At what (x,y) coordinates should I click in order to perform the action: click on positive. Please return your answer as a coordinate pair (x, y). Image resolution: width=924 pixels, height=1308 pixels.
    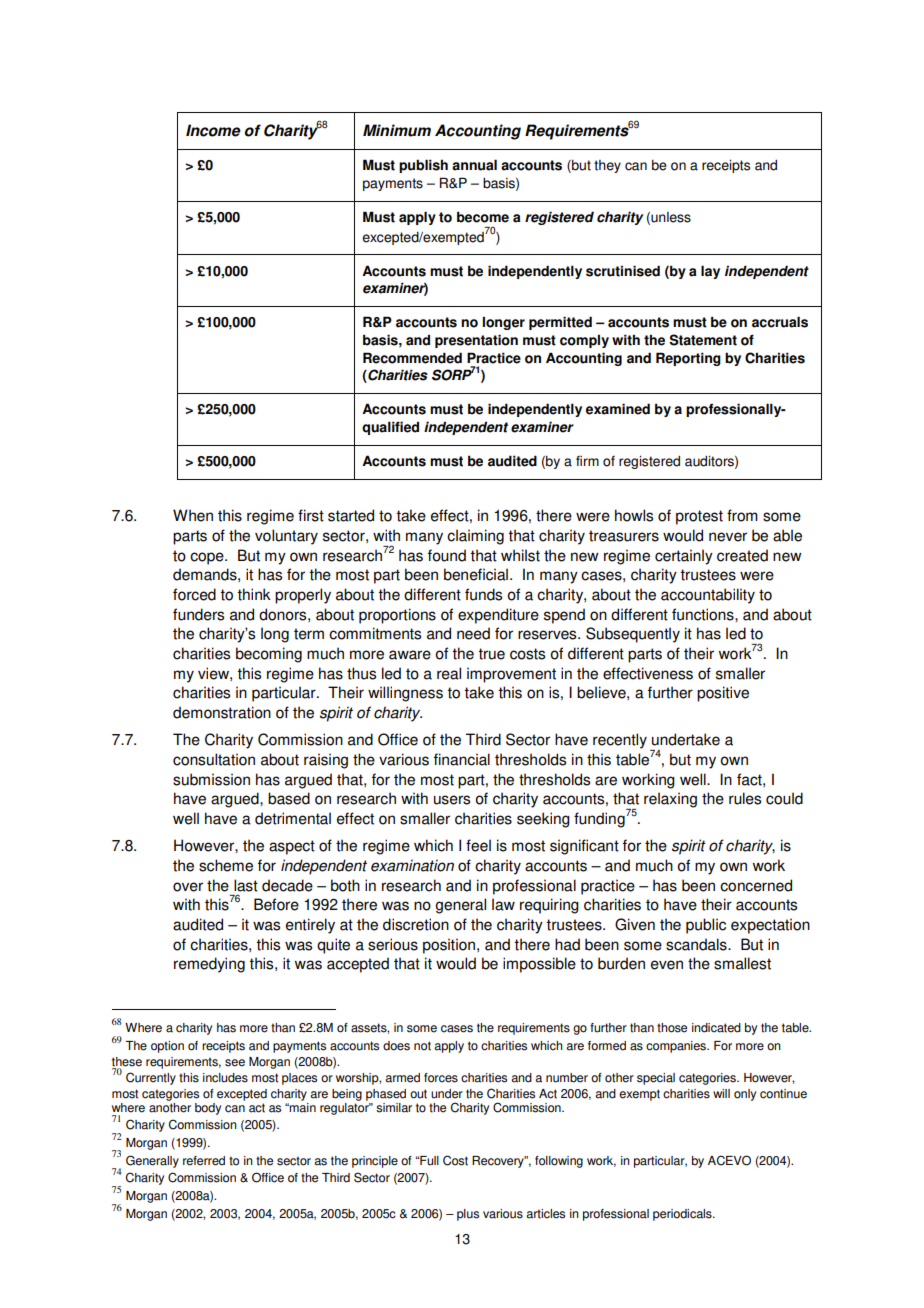
    Looking at the image, I should click on (723, 694).
